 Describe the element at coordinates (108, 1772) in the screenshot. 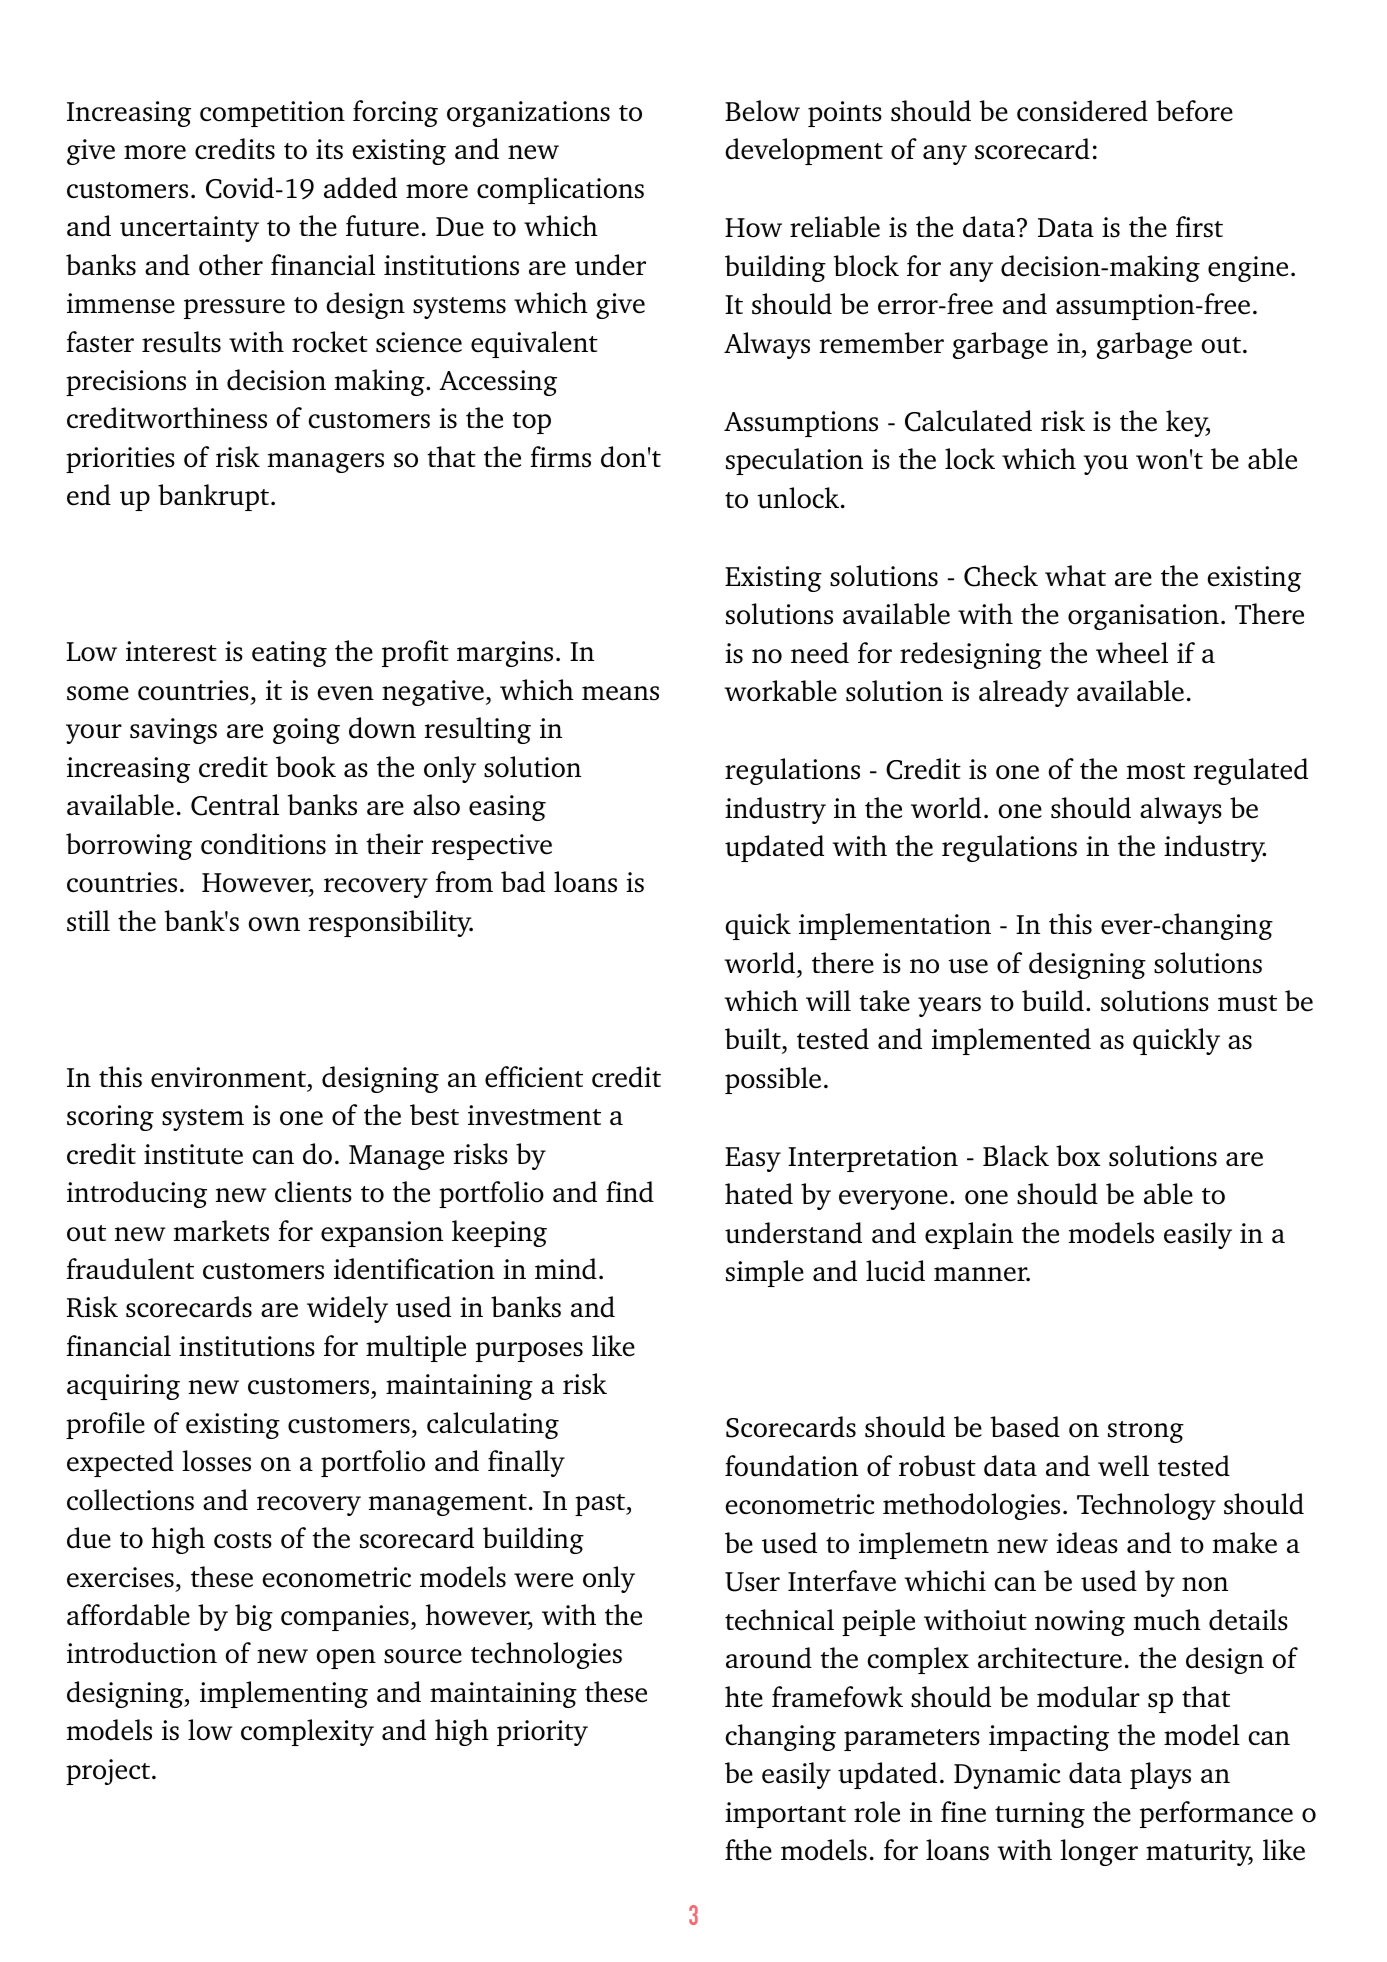

I see `project` at that location.
